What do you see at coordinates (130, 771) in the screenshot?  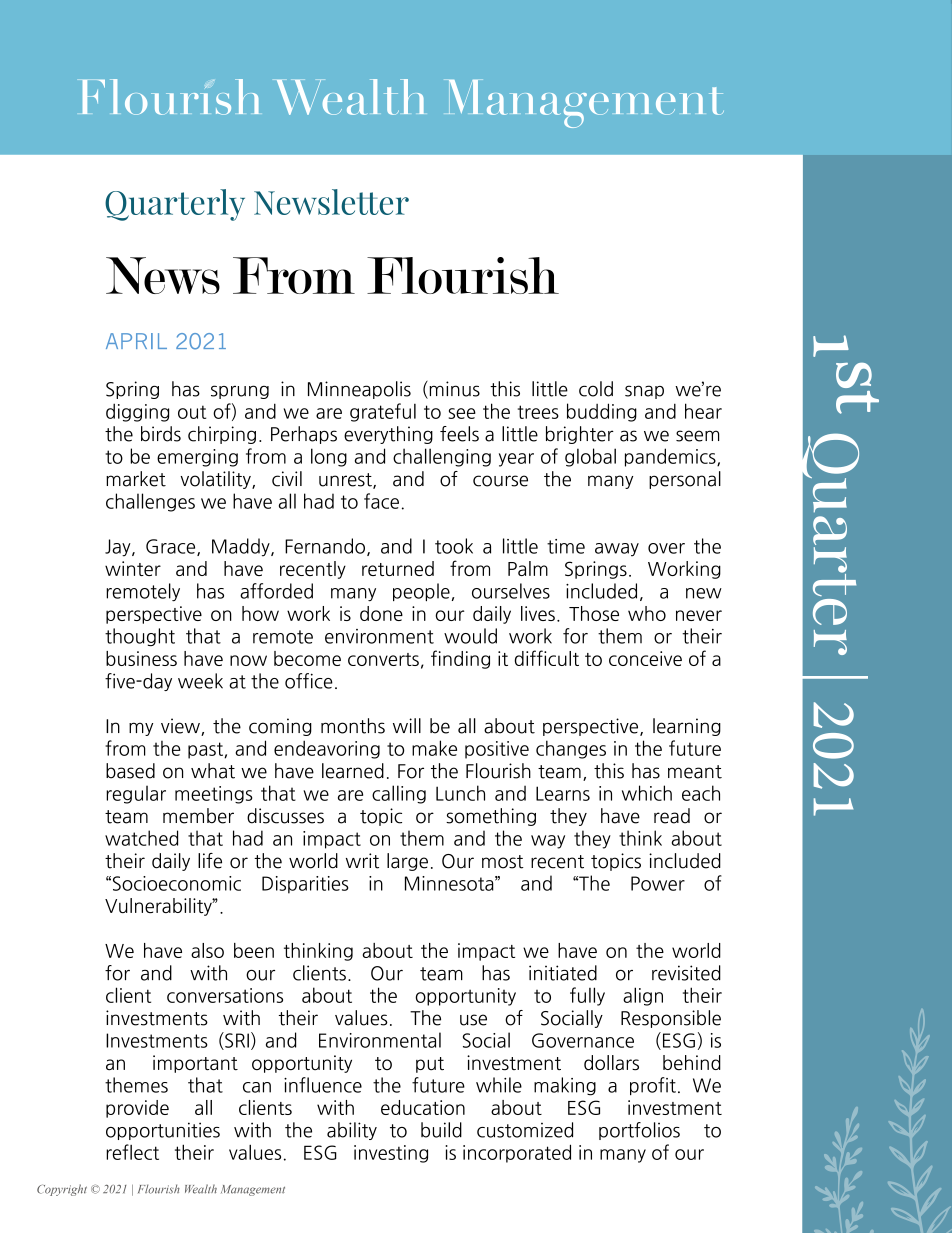 I see `based` at bounding box center [130, 771].
